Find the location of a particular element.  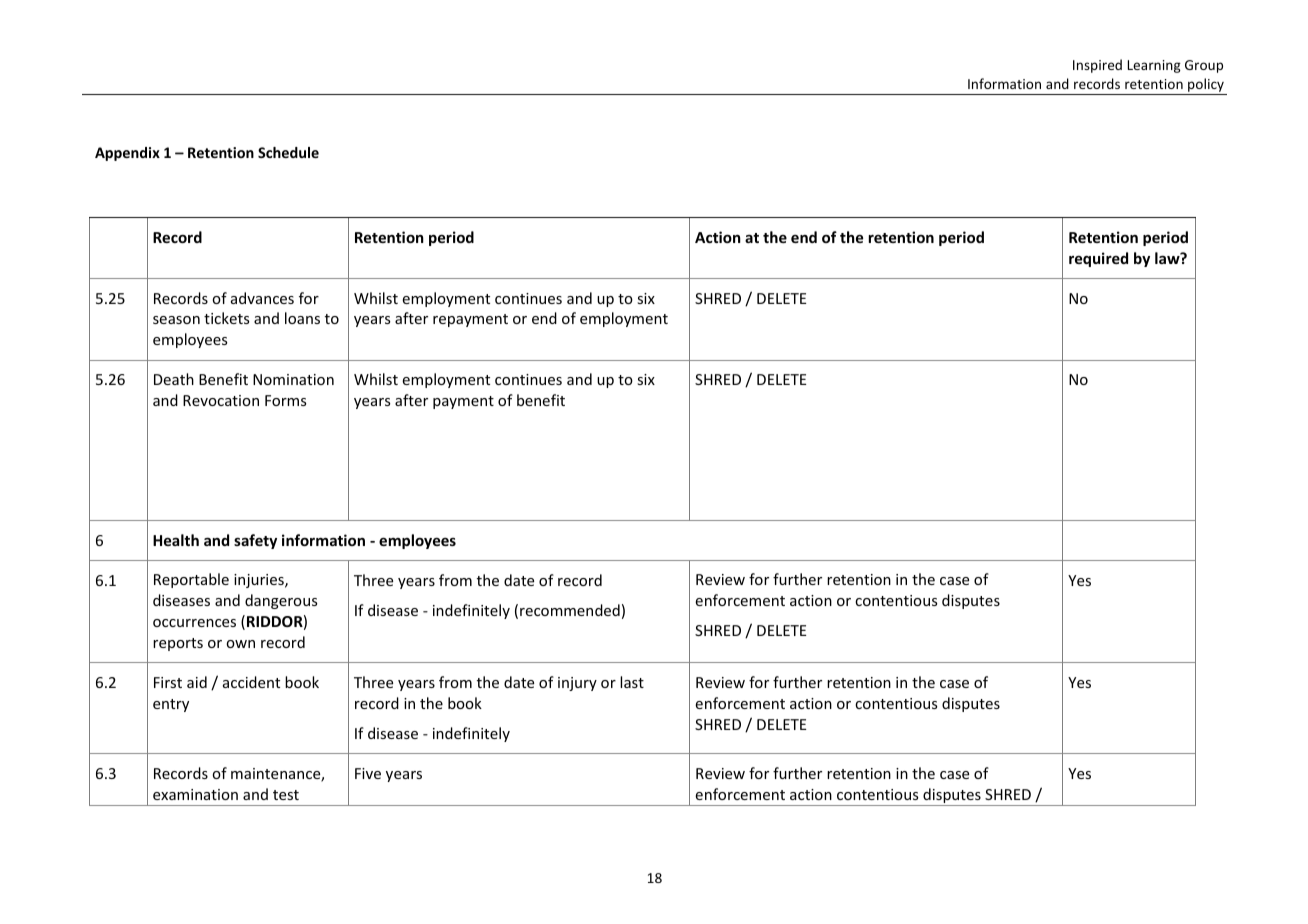

advances is located at coordinates (262, 298).
